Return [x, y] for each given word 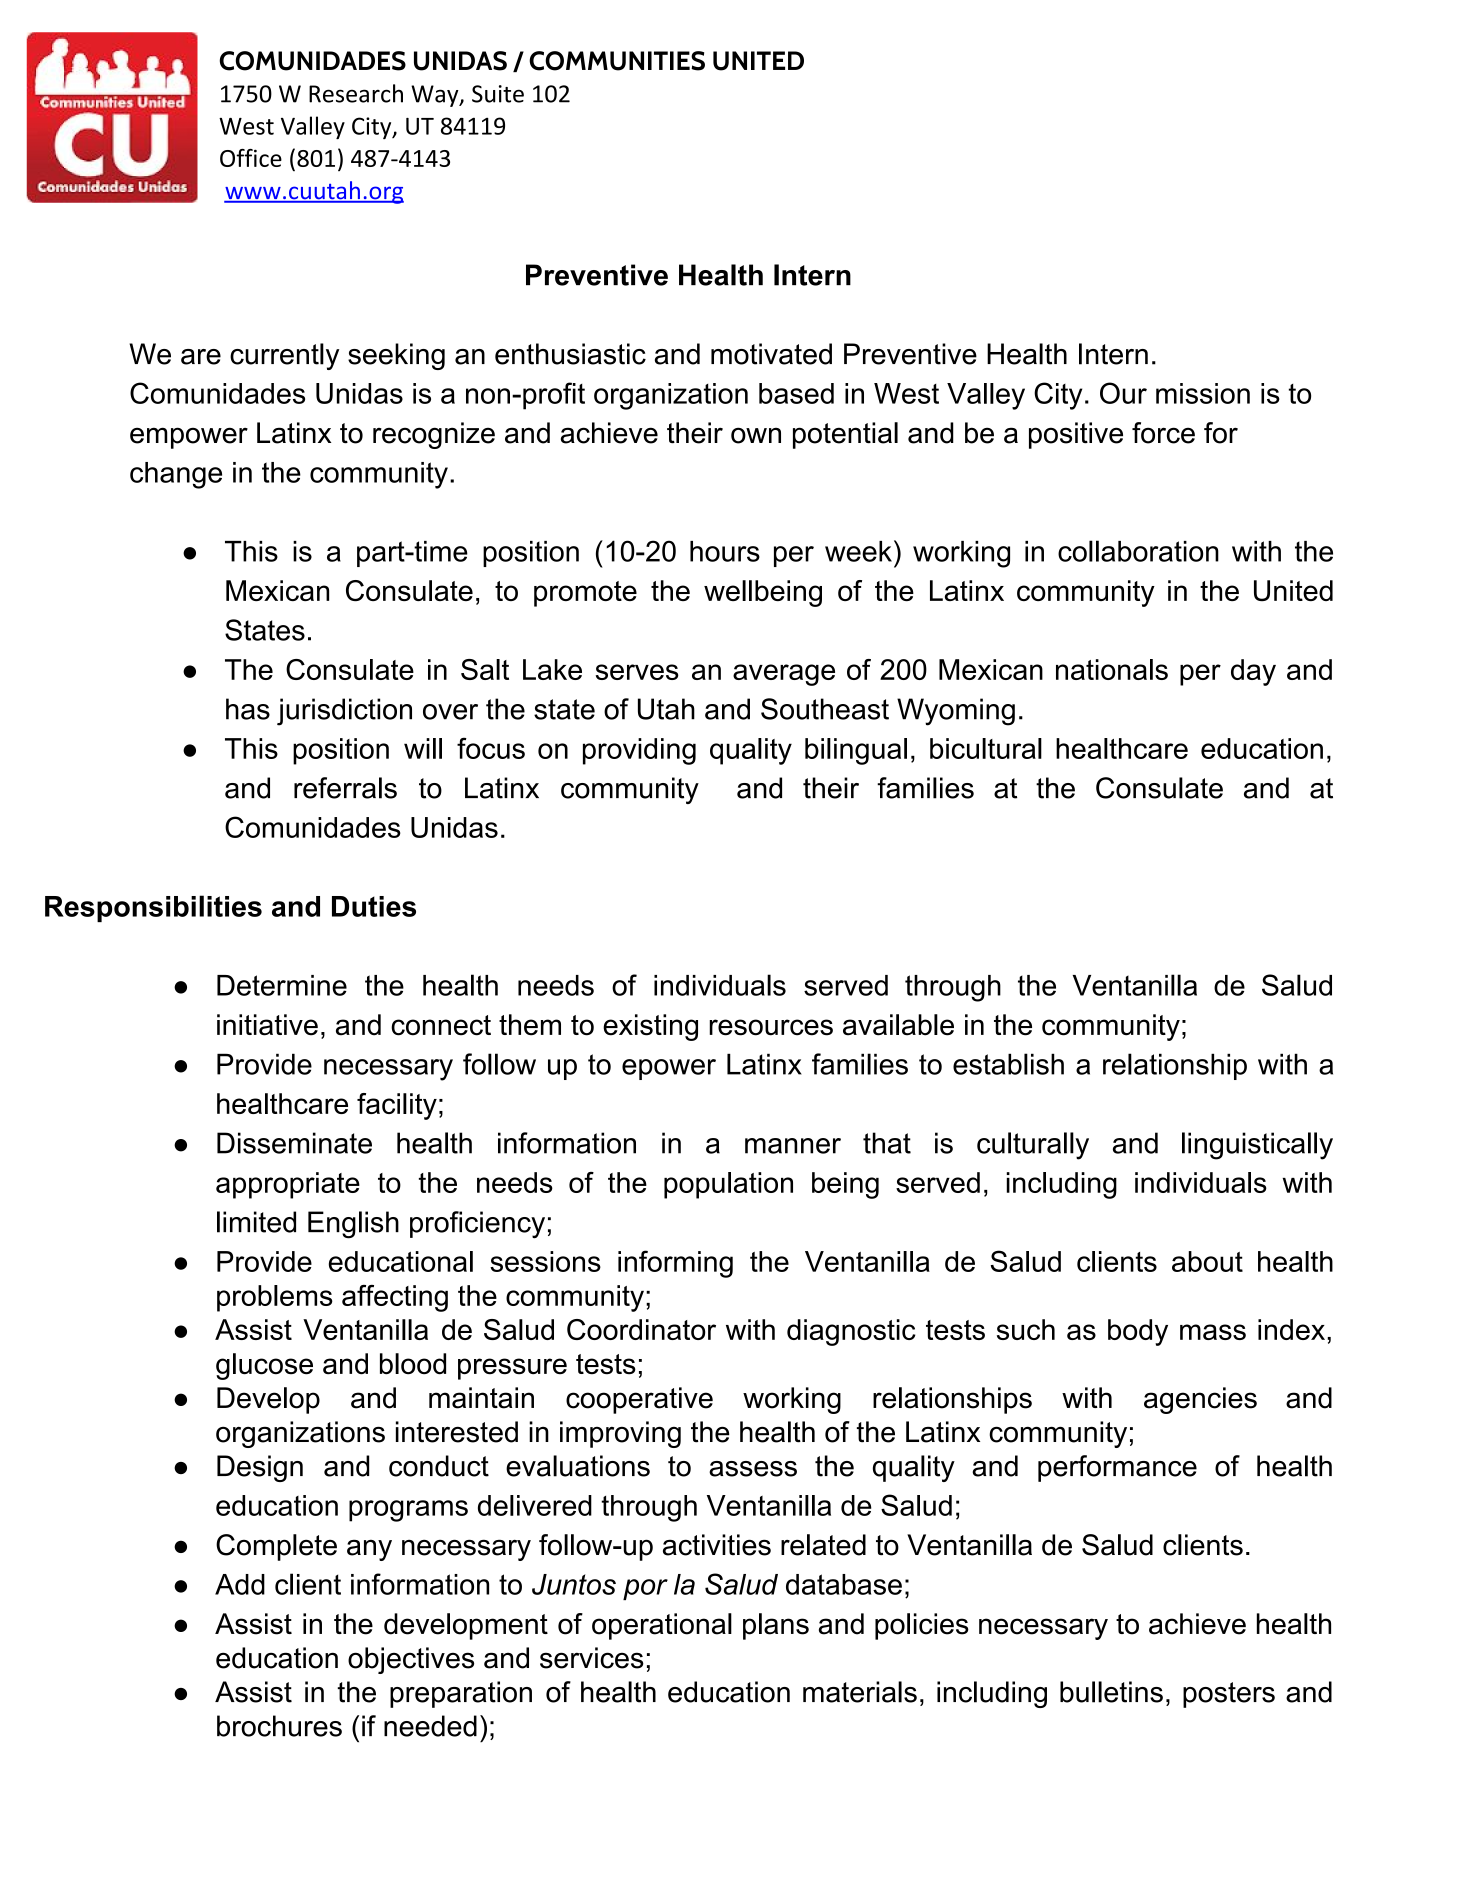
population [728, 1185]
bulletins [1111, 1692]
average [784, 675]
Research [356, 93]
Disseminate [294, 1143]
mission [1203, 393]
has [248, 709]
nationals [1112, 669]
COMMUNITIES [617, 61]
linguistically [1257, 1146]
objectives [411, 1660]
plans [776, 1626]
